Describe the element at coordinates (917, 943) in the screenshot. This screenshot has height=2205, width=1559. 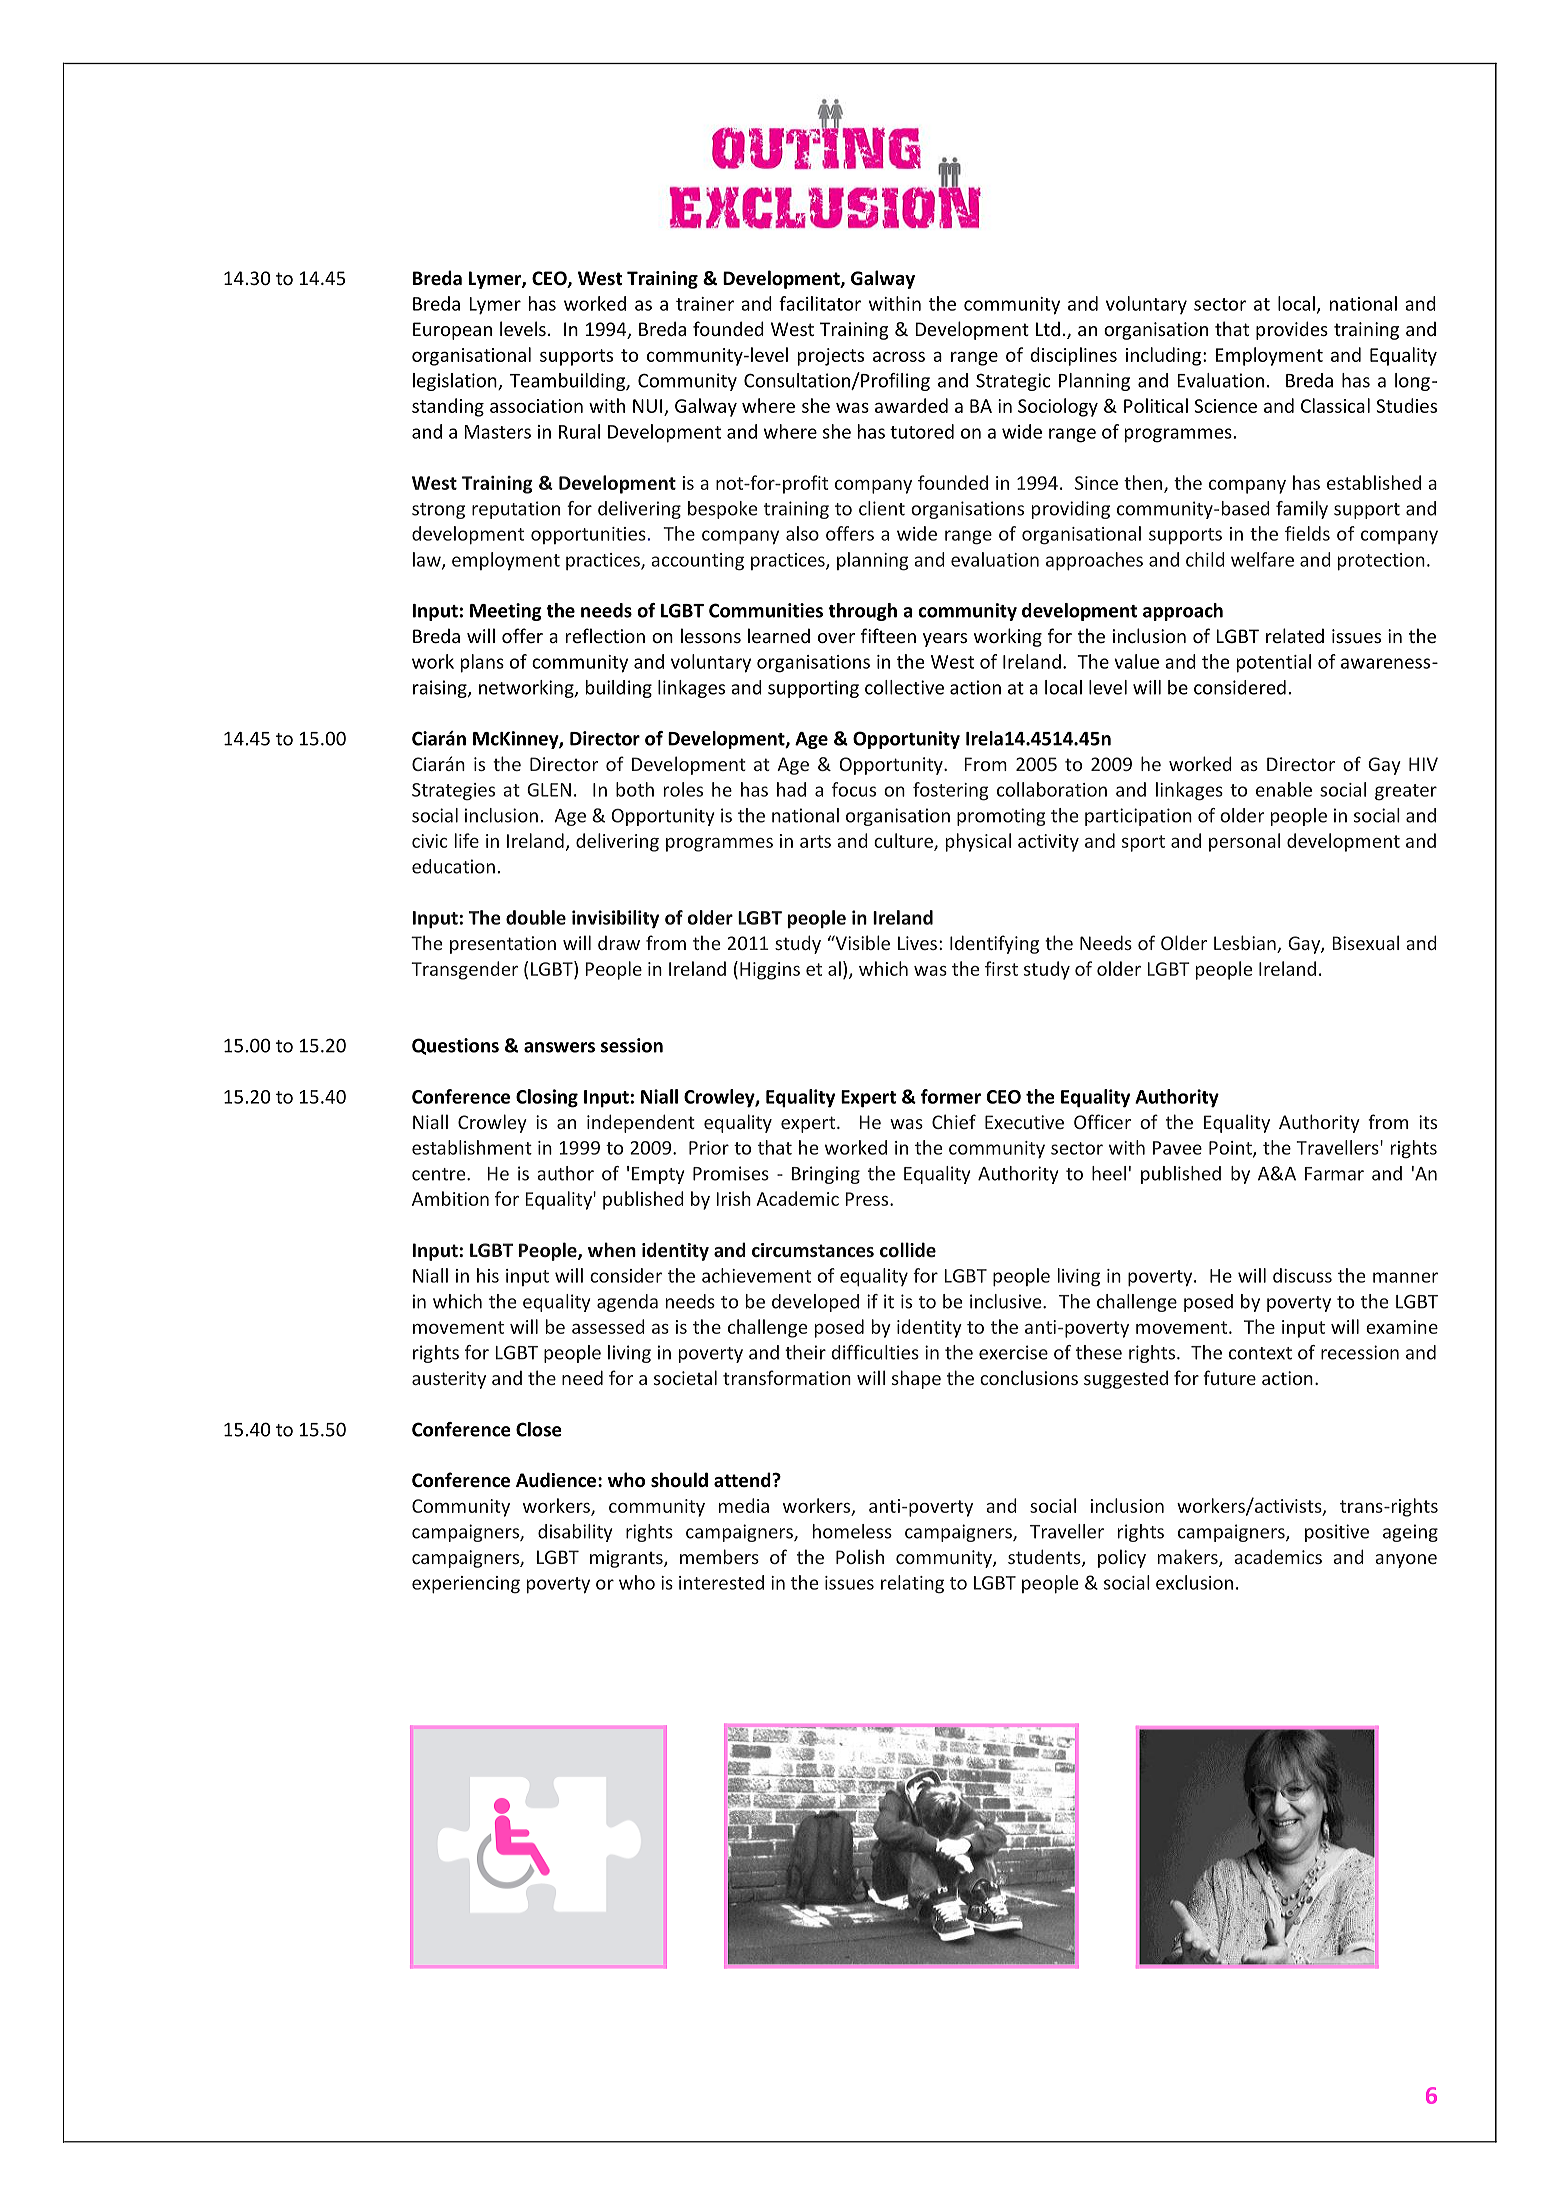
I see `Lives` at that location.
